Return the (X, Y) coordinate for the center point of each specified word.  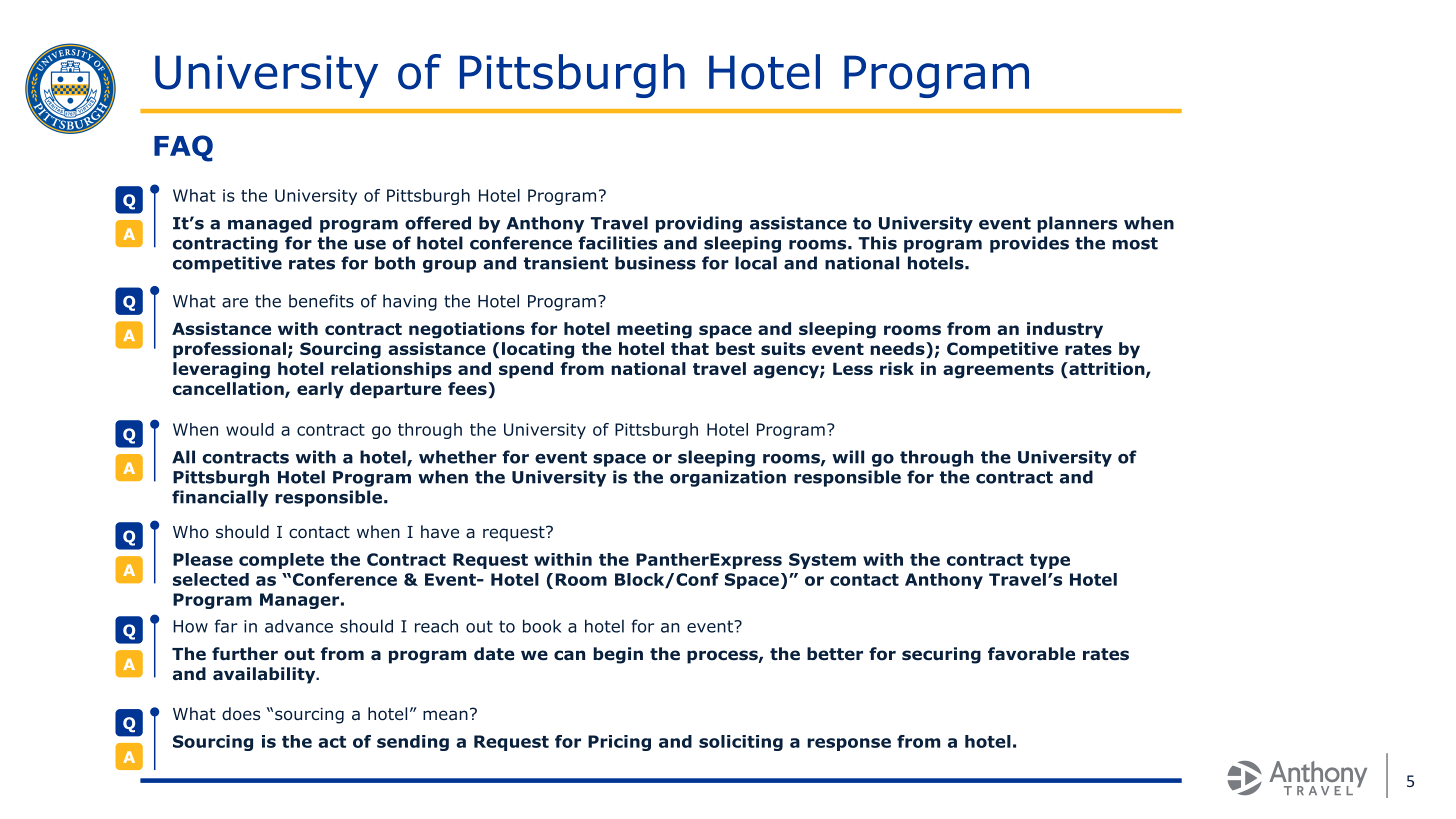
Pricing (619, 743)
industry (1065, 330)
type (1050, 561)
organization (728, 478)
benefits (321, 301)
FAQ (183, 148)
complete (281, 561)
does (241, 713)
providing (699, 224)
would (250, 429)
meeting (654, 330)
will (848, 457)
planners (1077, 224)
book (542, 626)
